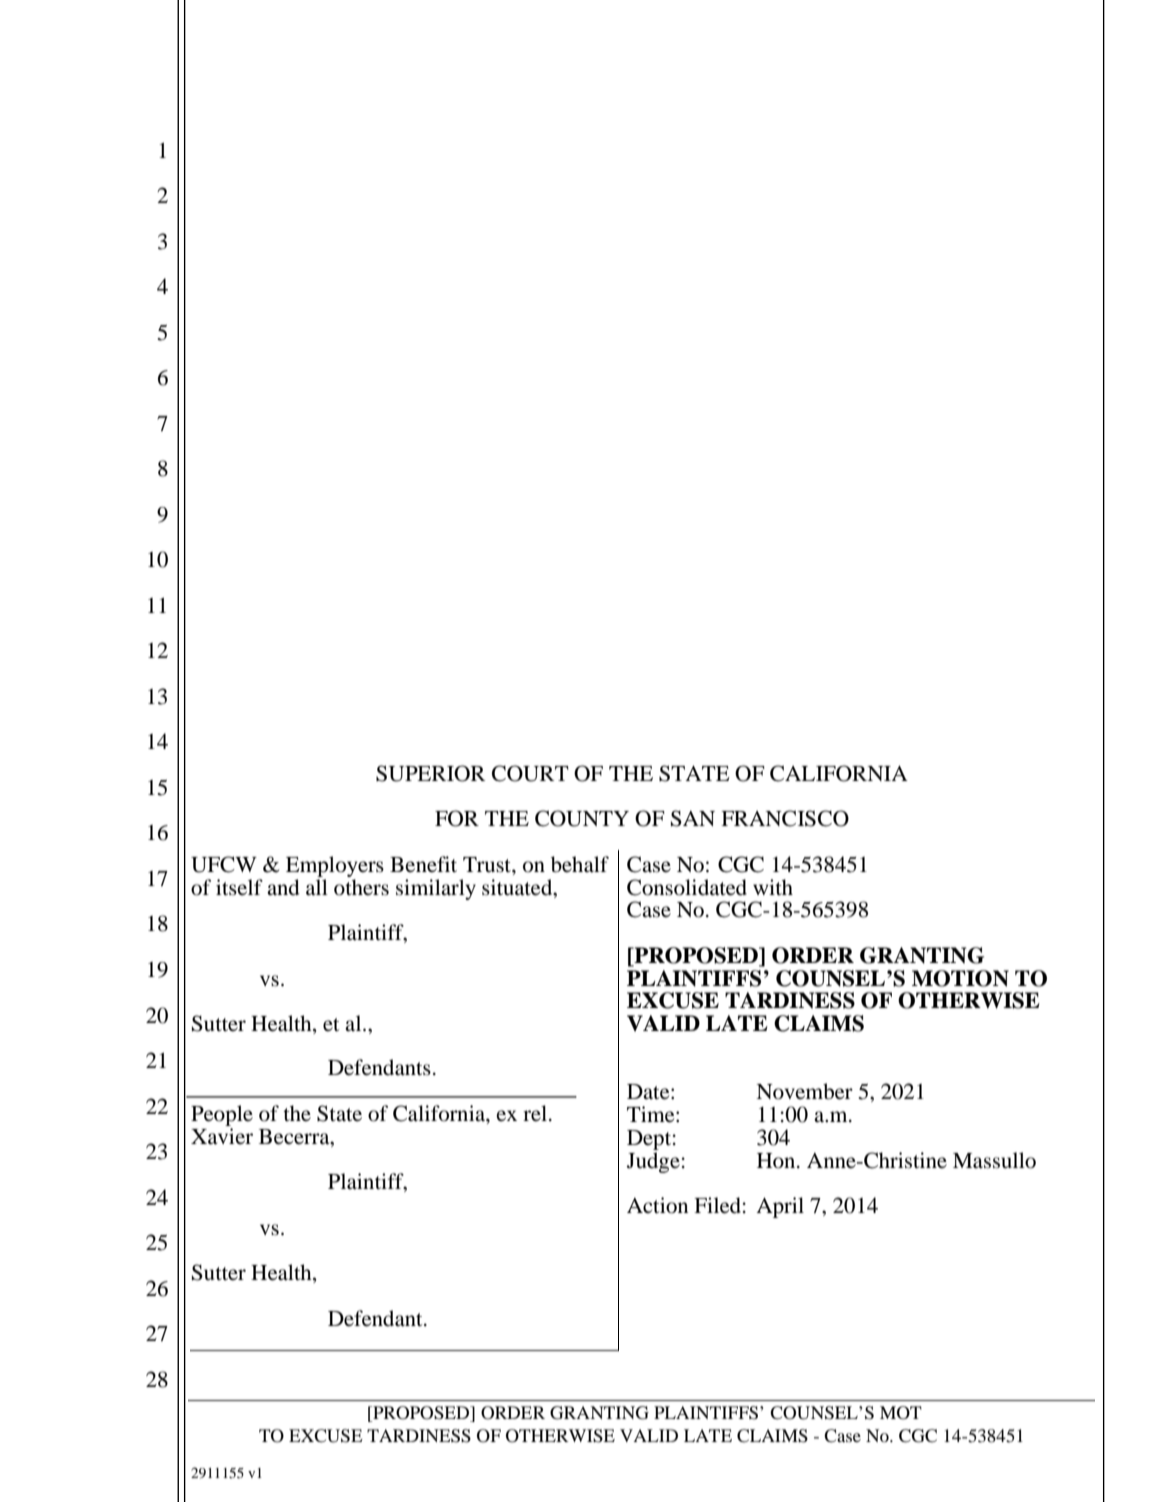 This screenshot has height=1502, width=1161. Describe the element at coordinates (653, 1162) in the screenshot. I see `Judge` at that location.
